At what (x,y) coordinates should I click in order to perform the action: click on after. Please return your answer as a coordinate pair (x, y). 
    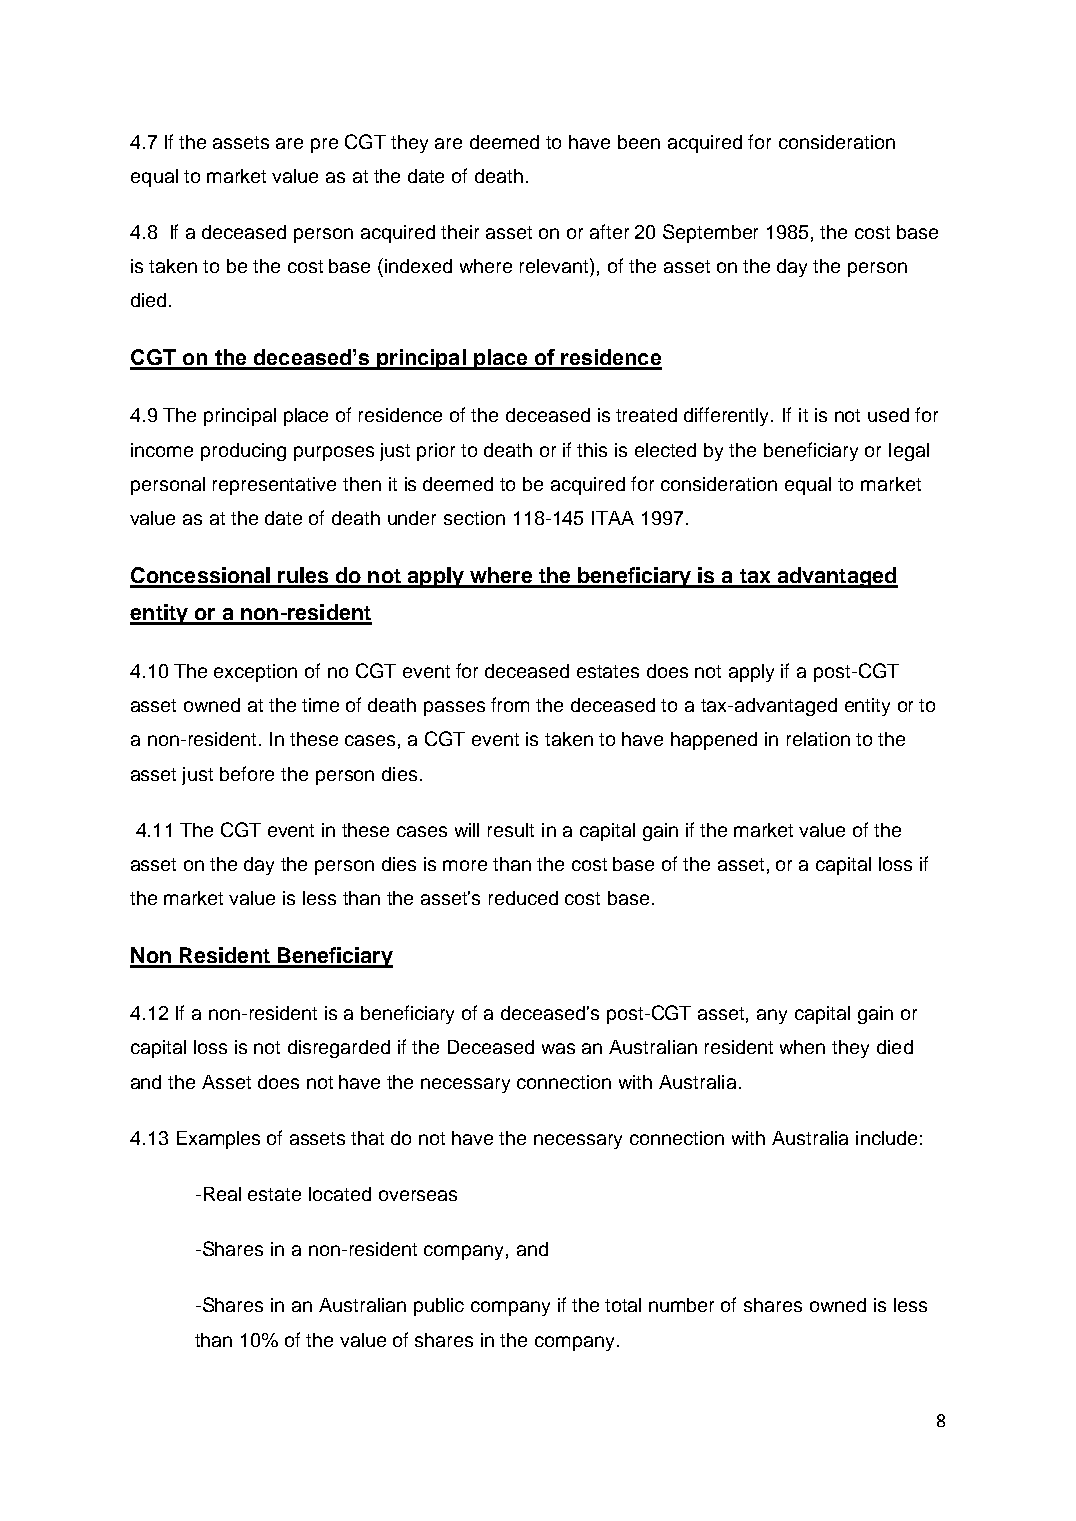
    Looking at the image, I should click on (609, 231).
